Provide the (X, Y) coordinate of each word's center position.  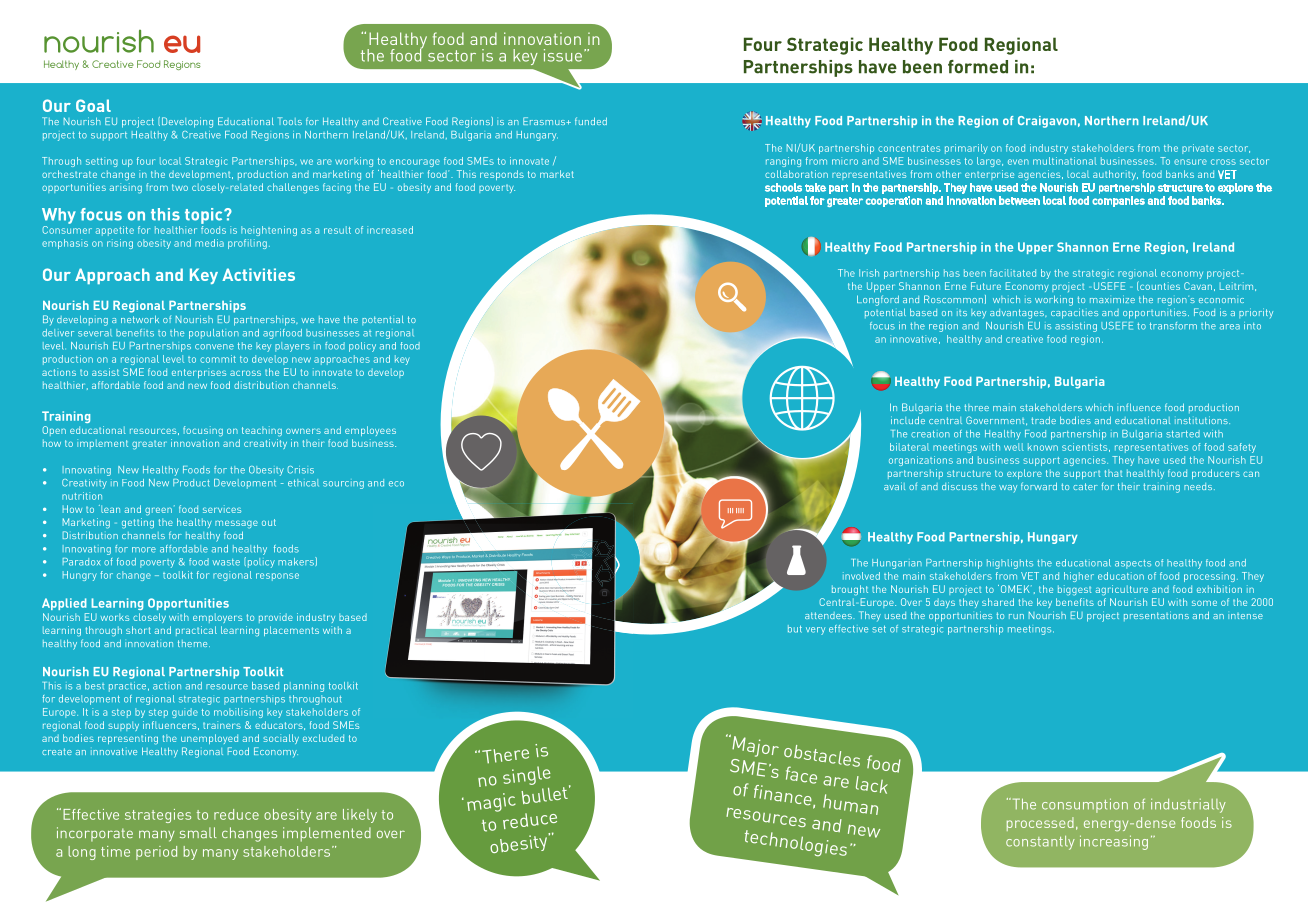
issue (563, 55)
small (198, 832)
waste (226, 562)
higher (1079, 577)
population (214, 334)
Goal (93, 105)
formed (978, 67)
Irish (869, 273)
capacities (1074, 313)
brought (850, 590)
